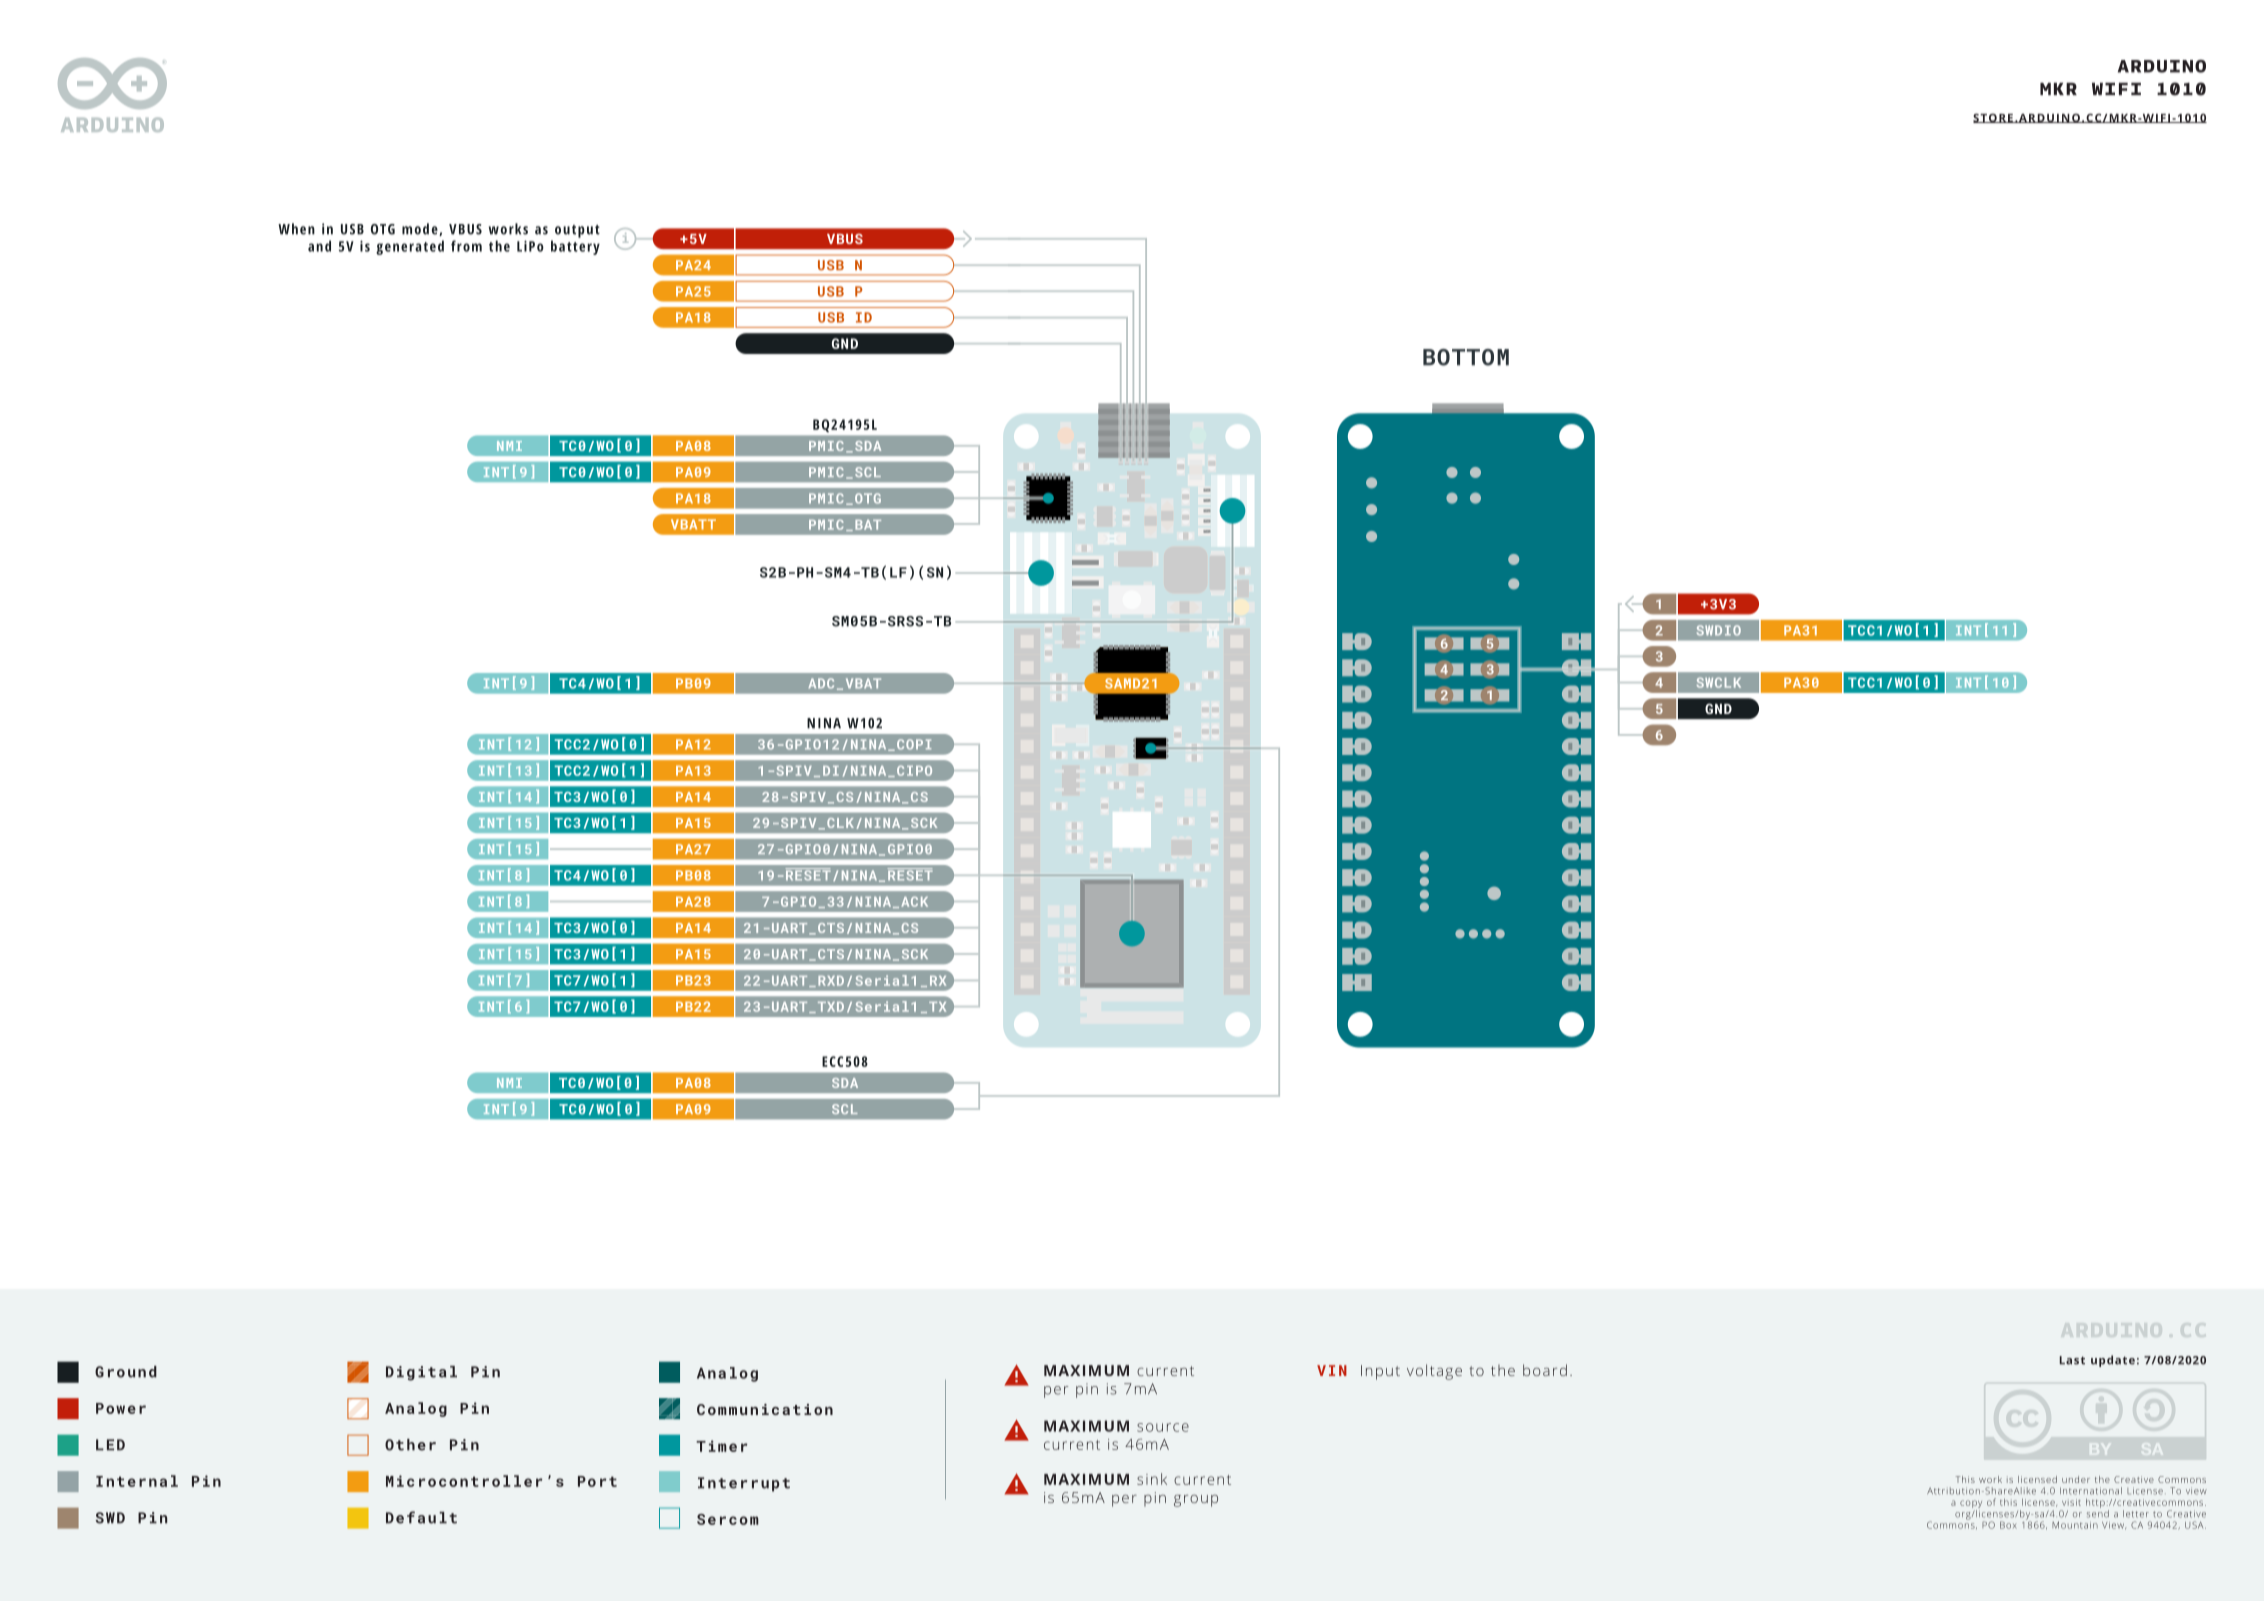  I want to click on BOTTOM, so click(1466, 357).
